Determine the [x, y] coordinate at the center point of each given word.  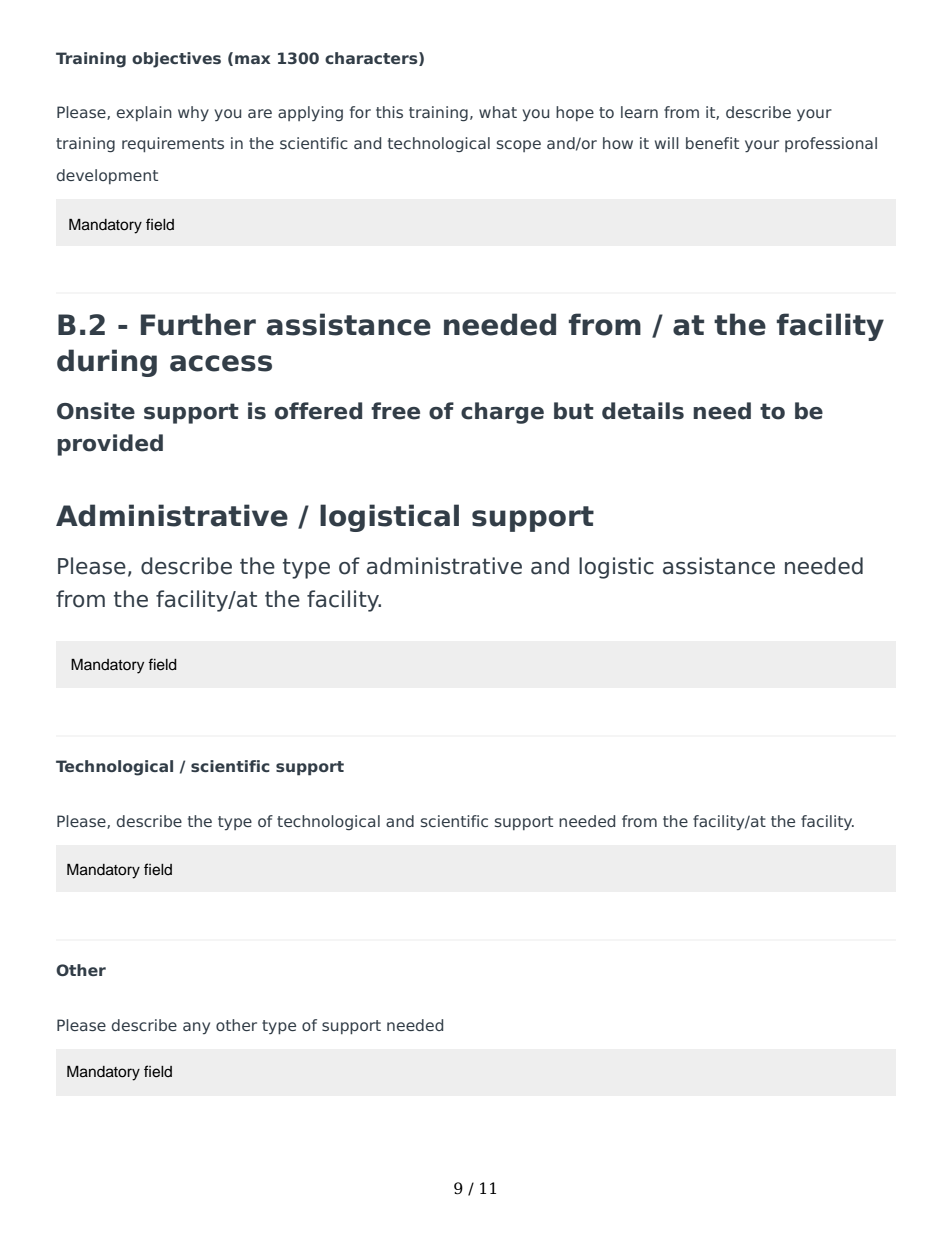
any [196, 1028]
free [395, 411]
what [498, 112]
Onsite [96, 411]
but [574, 411]
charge [502, 413]
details [643, 411]
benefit [712, 143]
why [193, 113]
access [221, 363]
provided [110, 445]
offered [318, 411]
